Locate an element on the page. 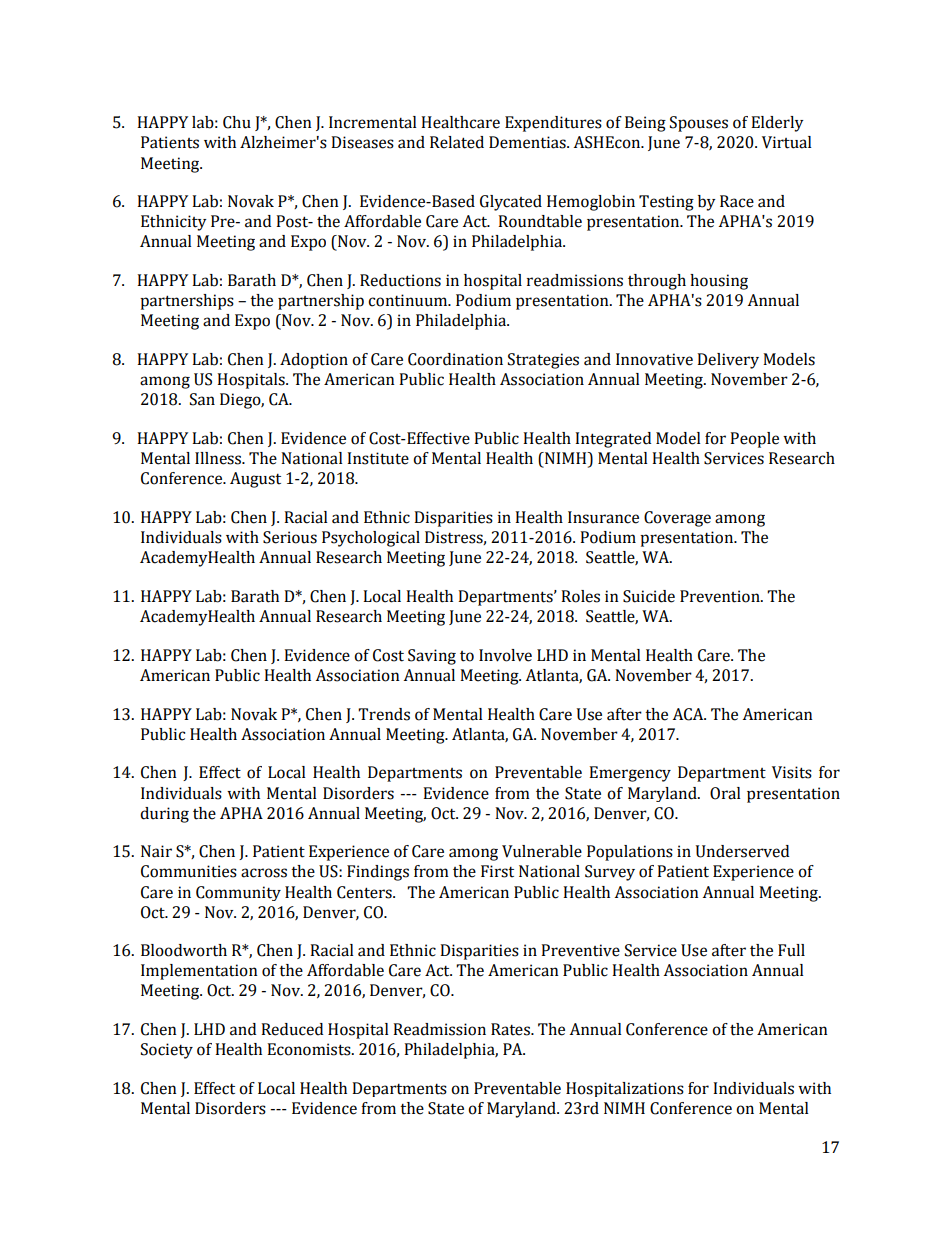 The height and width of the document is (1233, 952). Full is located at coordinates (791, 950).
